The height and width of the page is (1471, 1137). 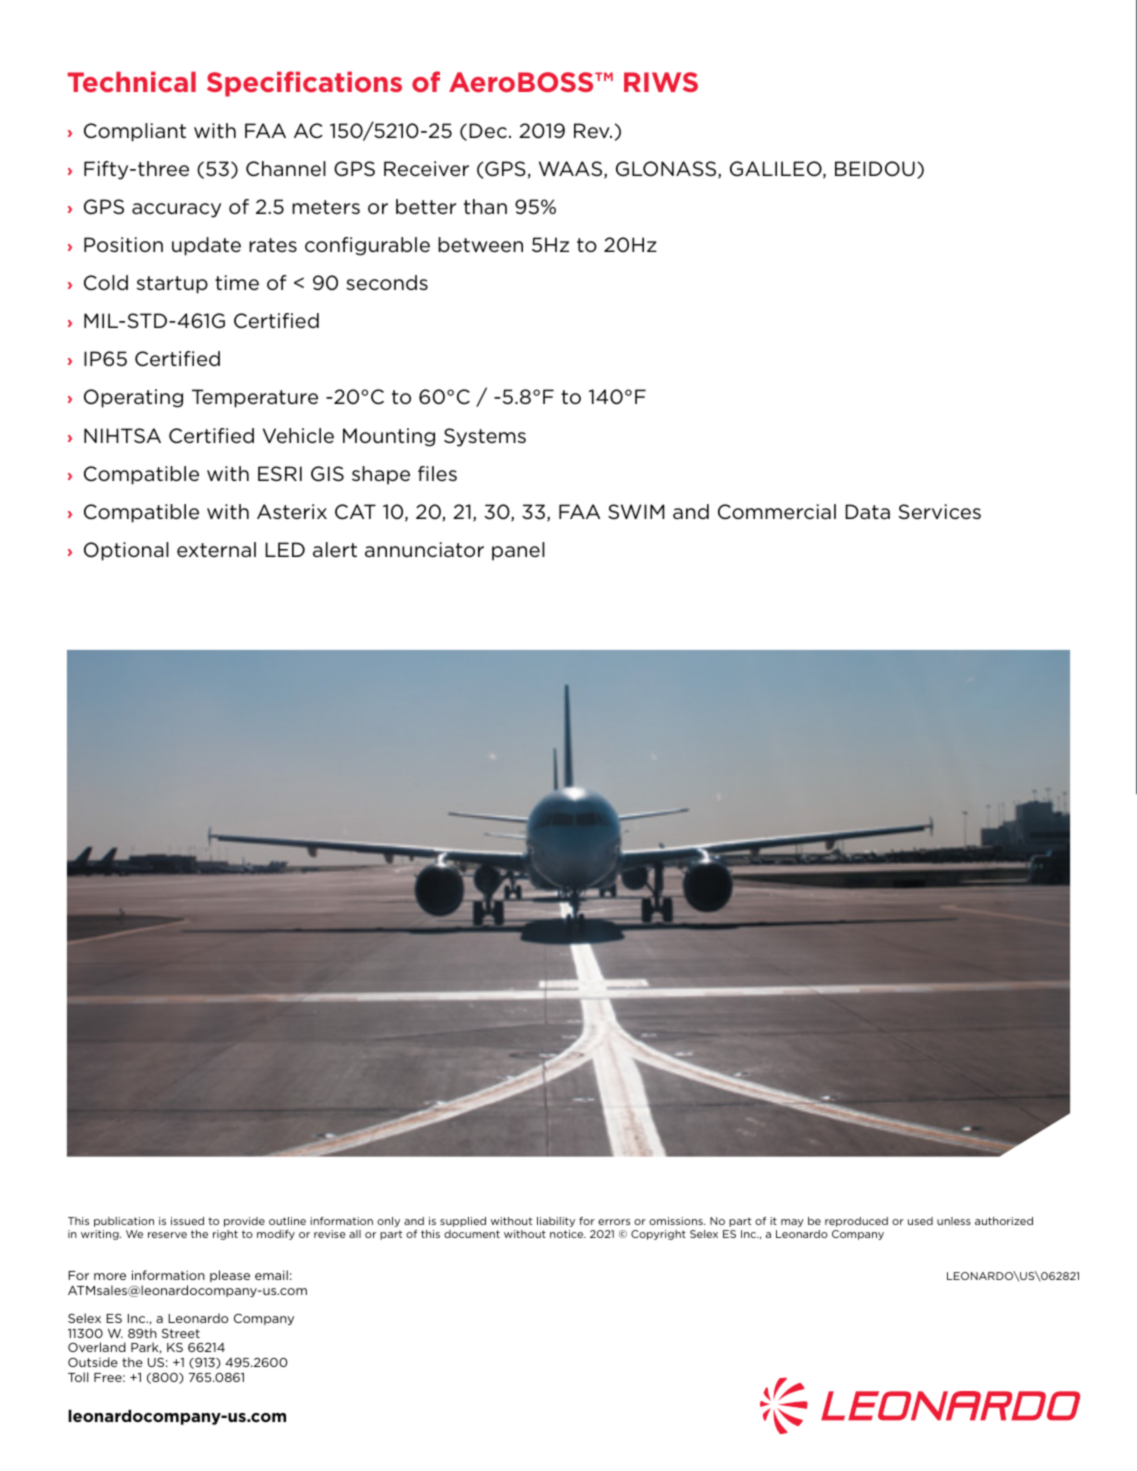 What do you see at coordinates (216, 549) in the page?
I see `external` at bounding box center [216, 549].
